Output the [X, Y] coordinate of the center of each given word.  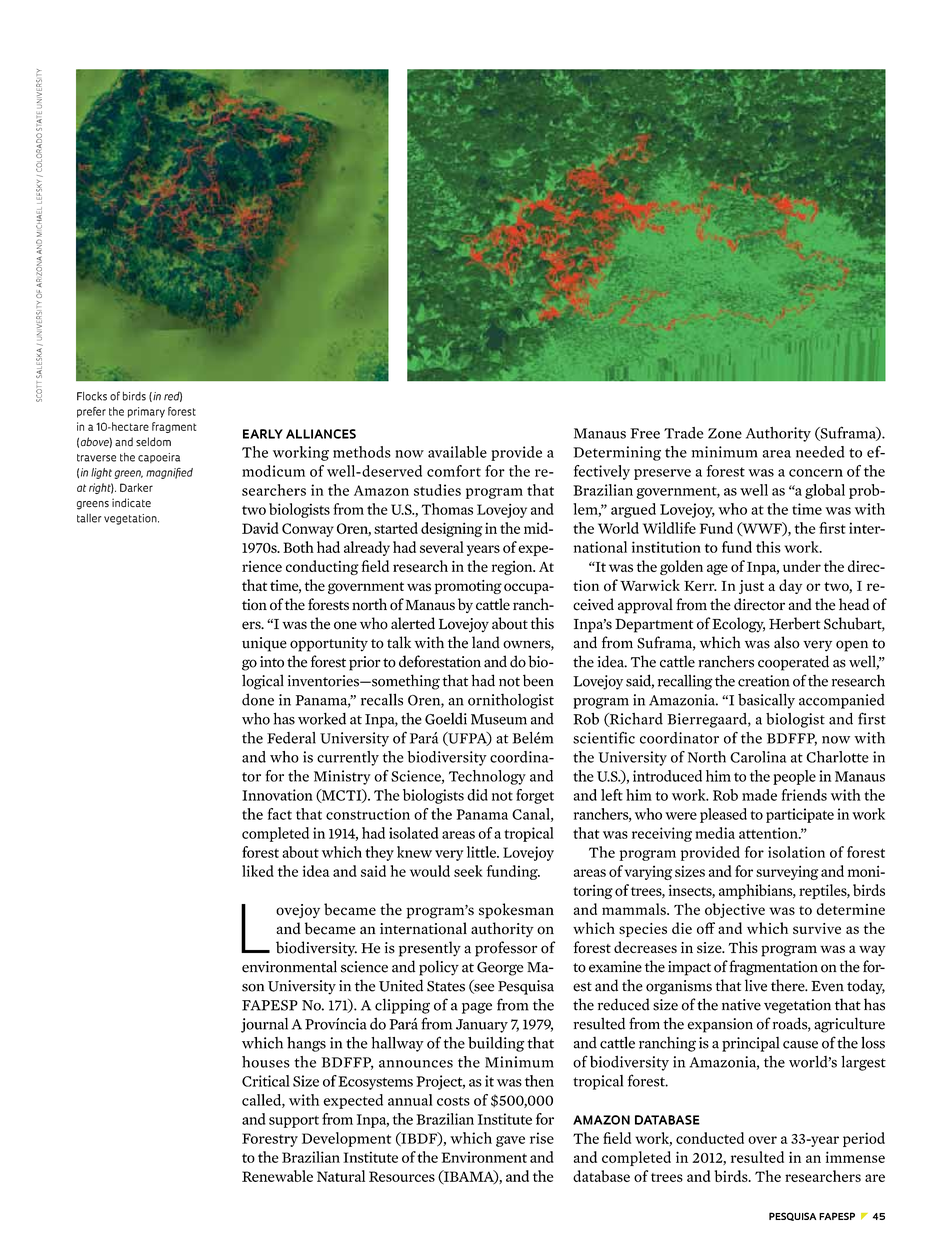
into [272, 662]
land [486, 642]
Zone [725, 433]
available [457, 452]
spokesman [516, 911]
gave [510, 1141]
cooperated [793, 663]
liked [258, 871]
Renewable [277, 1176]
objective [735, 910]
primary [146, 412]
